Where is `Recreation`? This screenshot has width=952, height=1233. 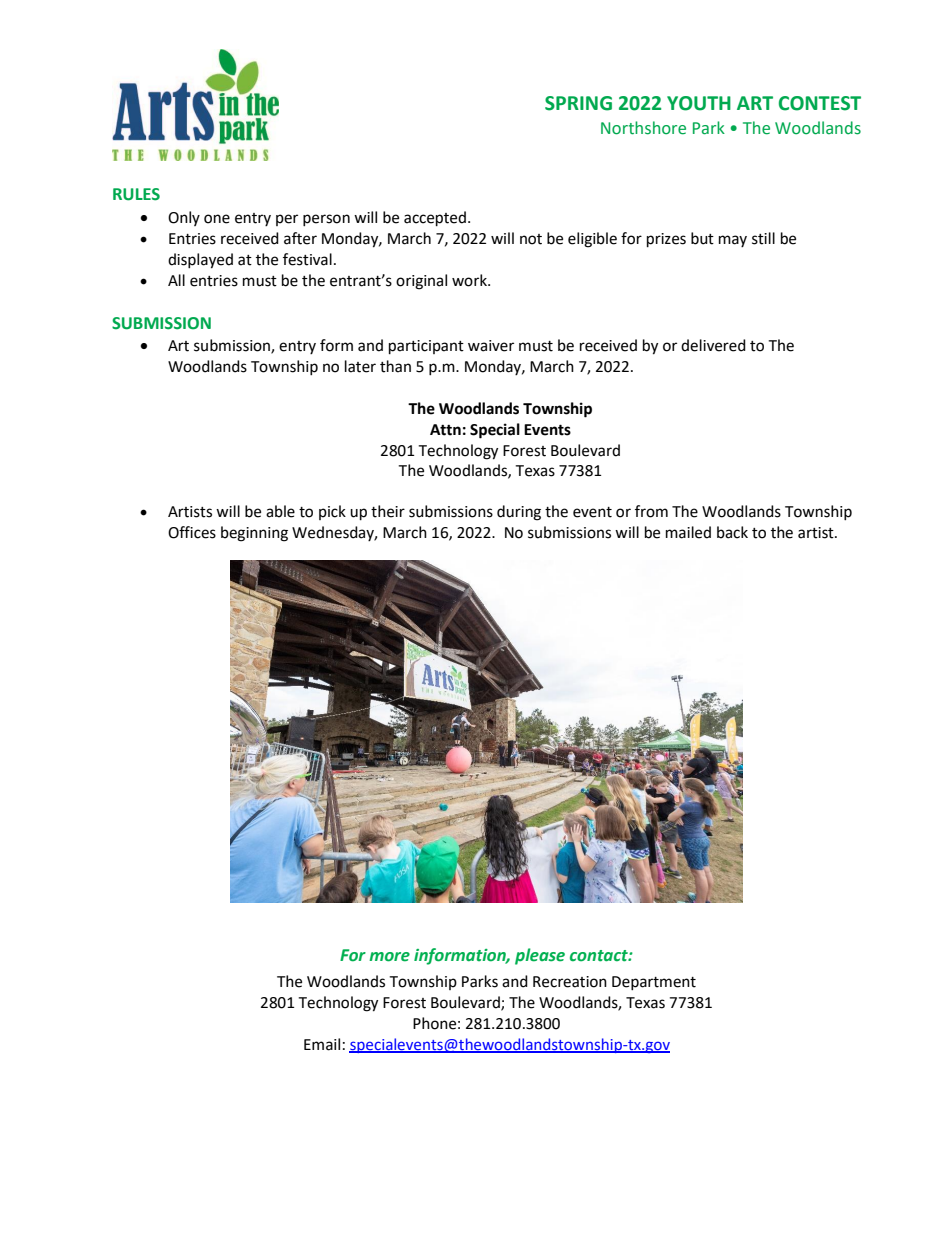
Recreation is located at coordinates (570, 982).
